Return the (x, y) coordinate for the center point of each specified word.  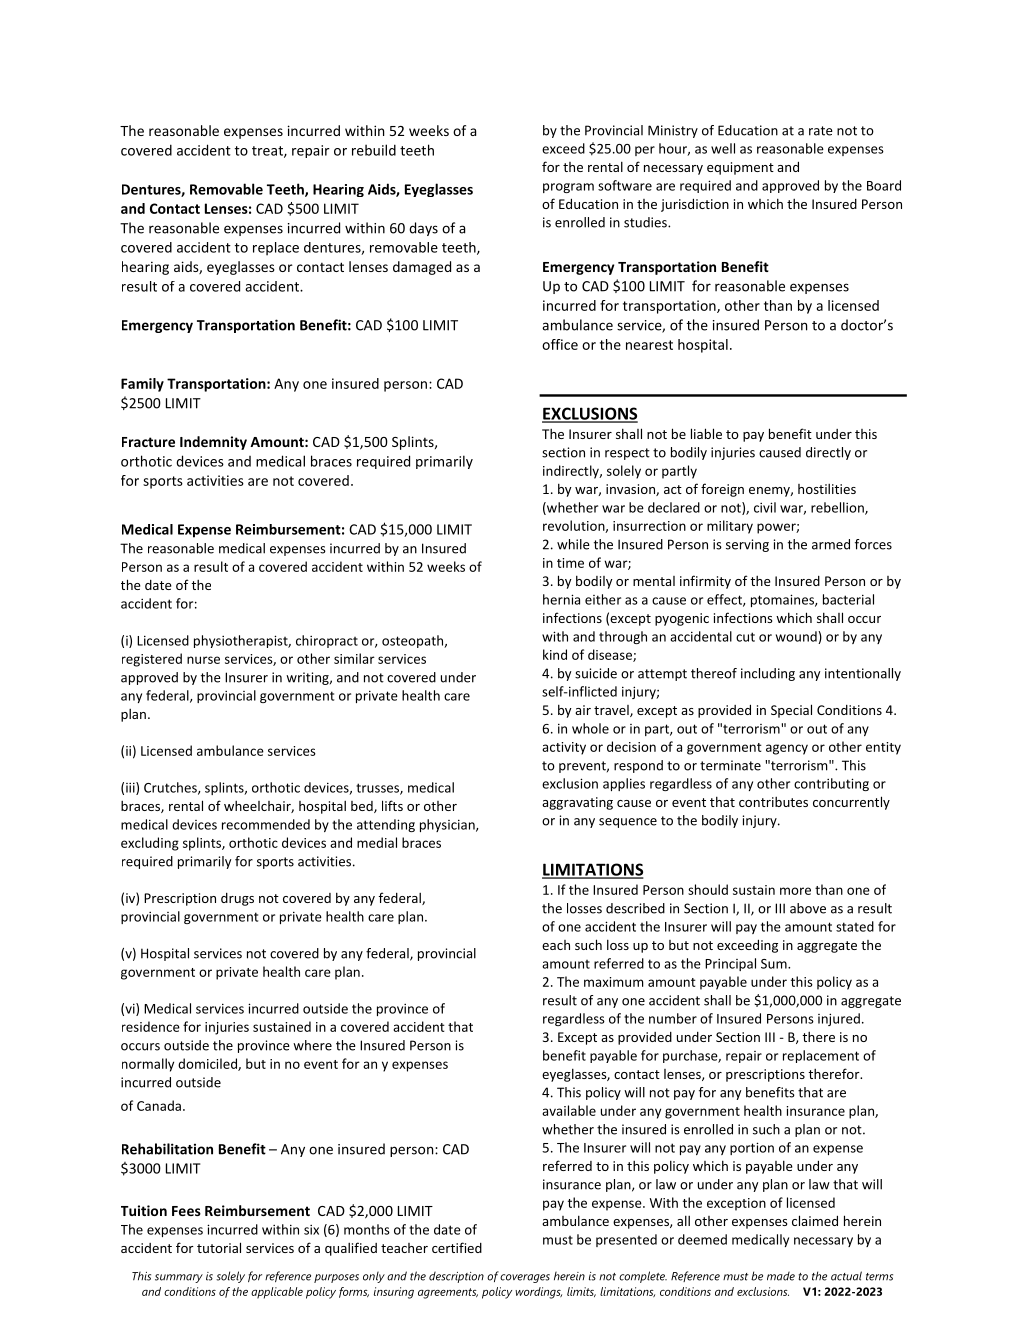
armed (831, 544)
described (635, 908)
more (795, 891)
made (781, 1276)
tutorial (219, 1247)
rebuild (374, 150)
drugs (237, 899)
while (573, 544)
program (568, 188)
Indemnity (213, 443)
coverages (525, 1278)
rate (821, 131)
